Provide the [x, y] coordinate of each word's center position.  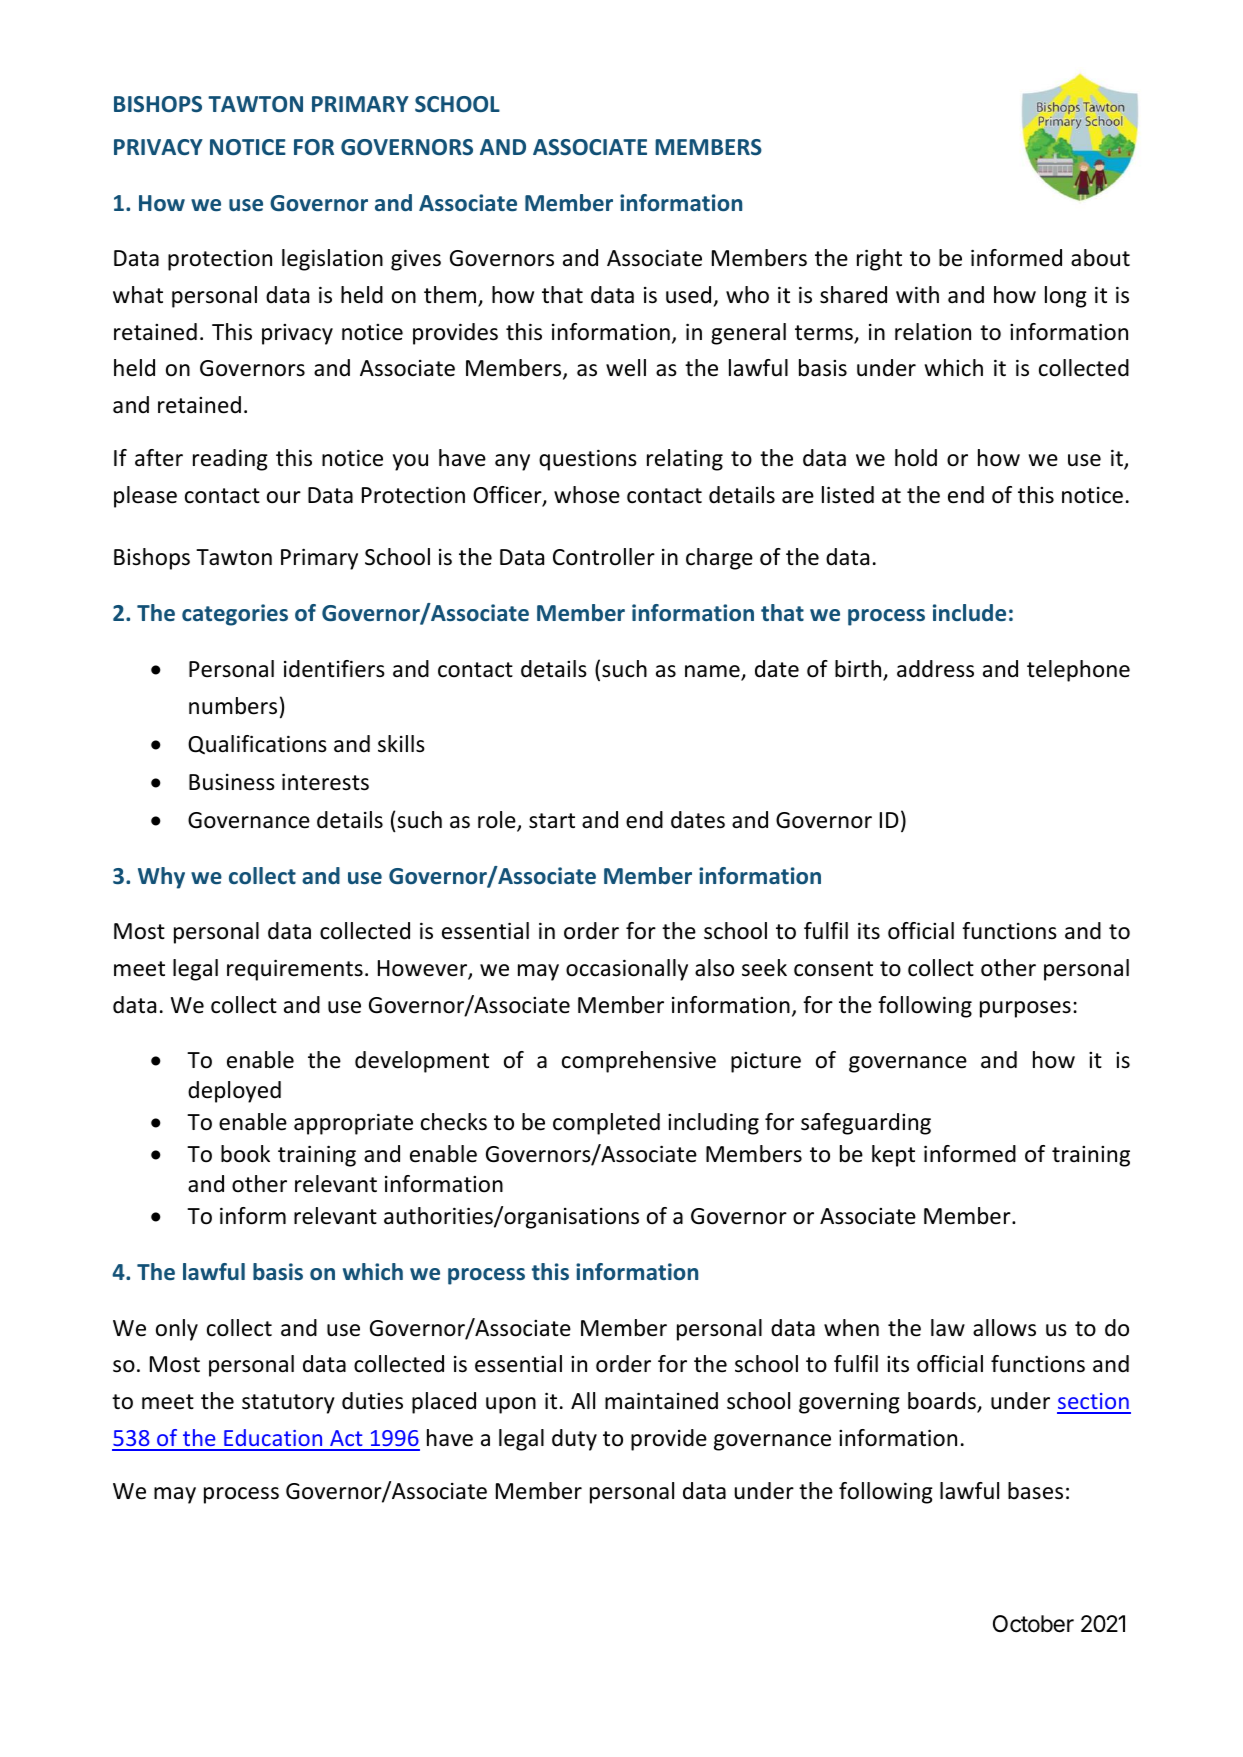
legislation [332, 260]
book [245, 1154]
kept [893, 1156]
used [688, 295]
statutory [288, 1404]
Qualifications [257, 745]
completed [606, 1124]
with [917, 294]
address [935, 669]
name [713, 673]
